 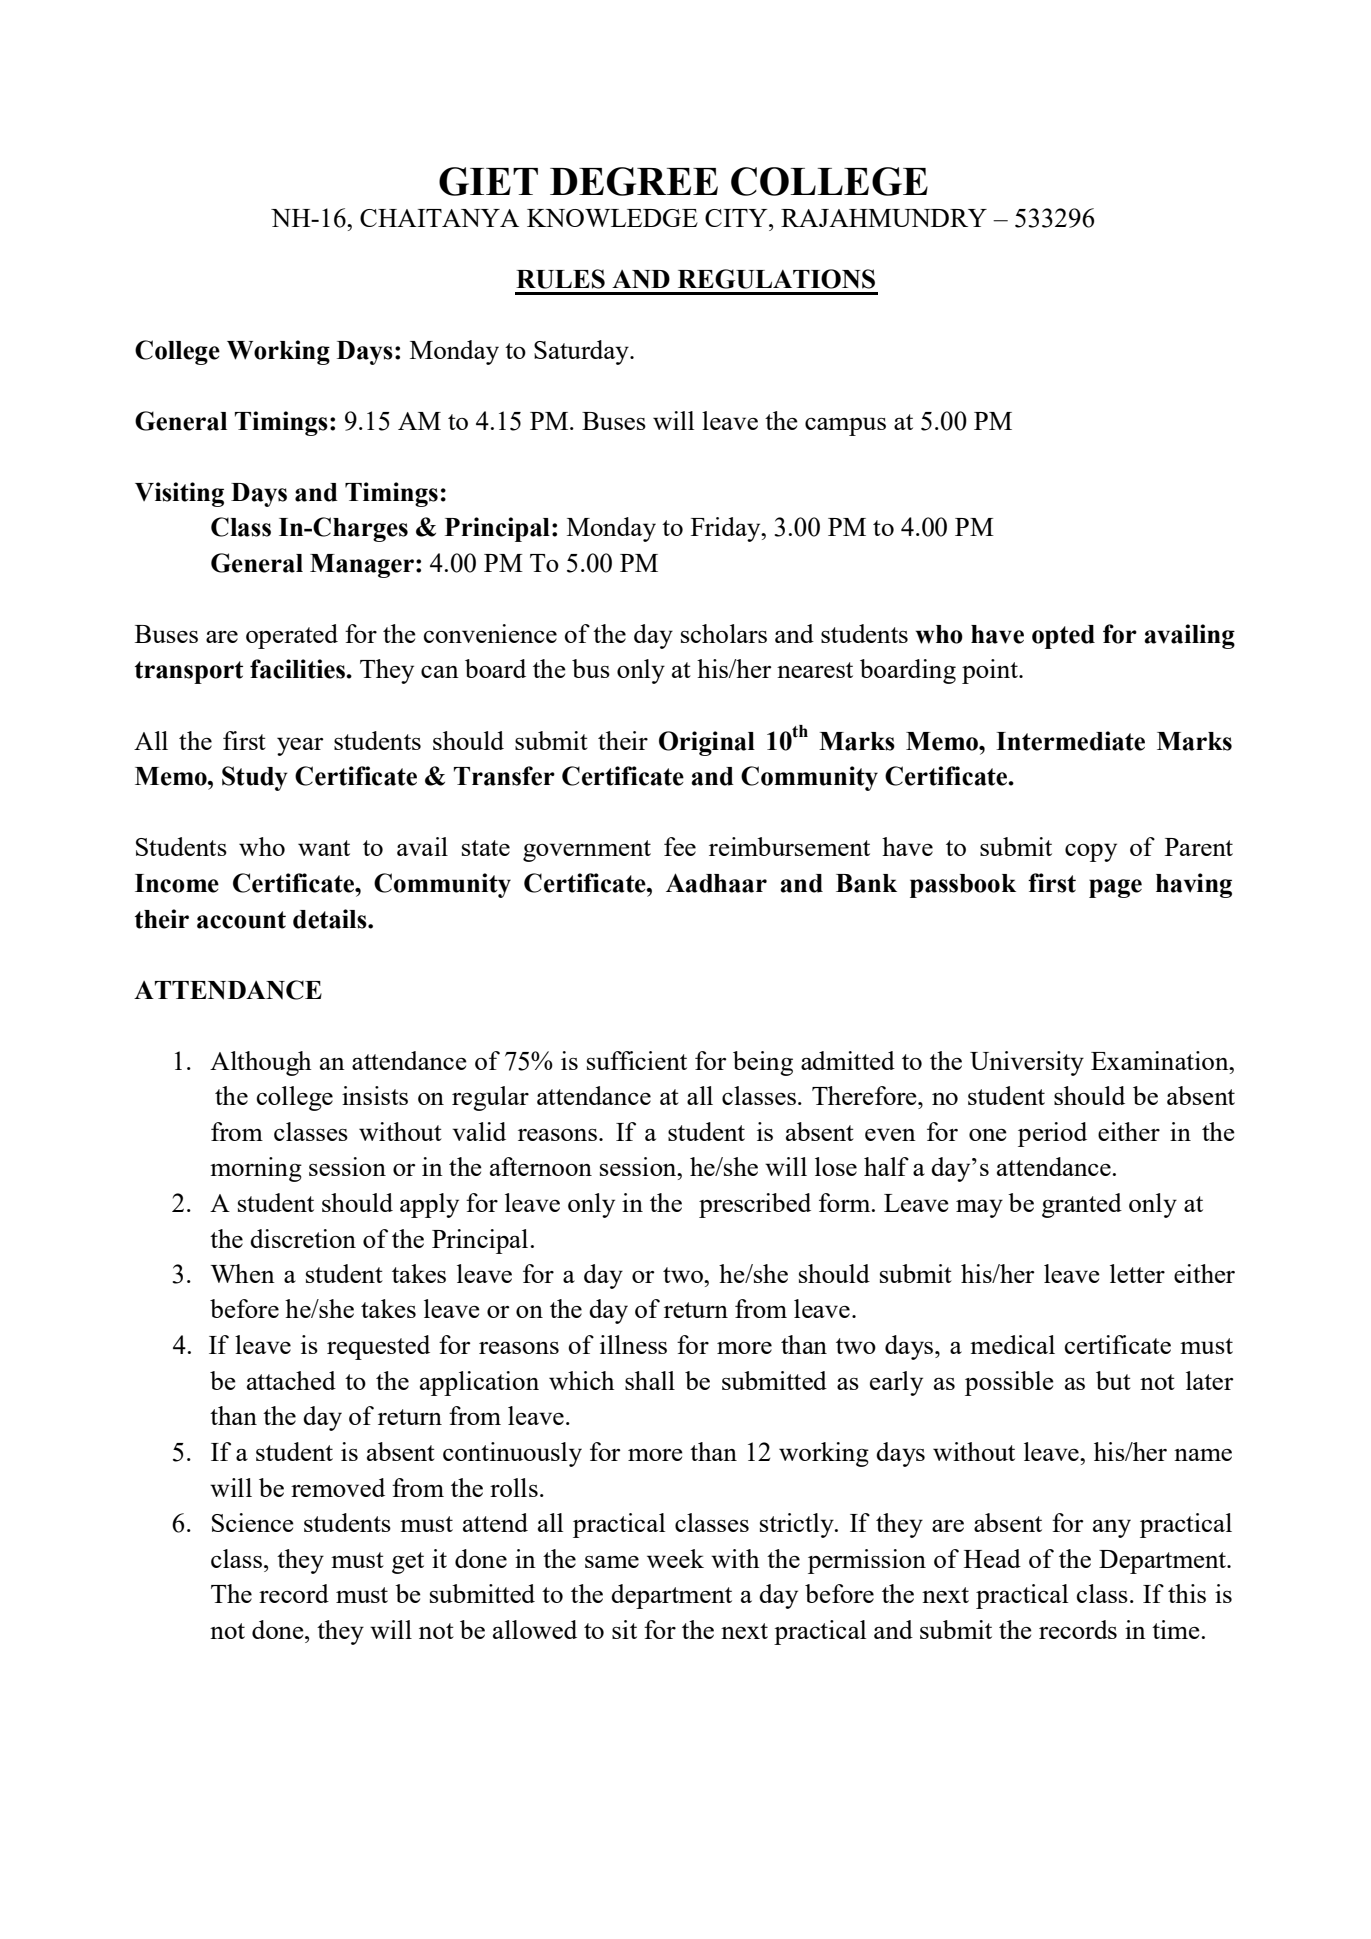 I want to click on Science, so click(x=253, y=1522).
